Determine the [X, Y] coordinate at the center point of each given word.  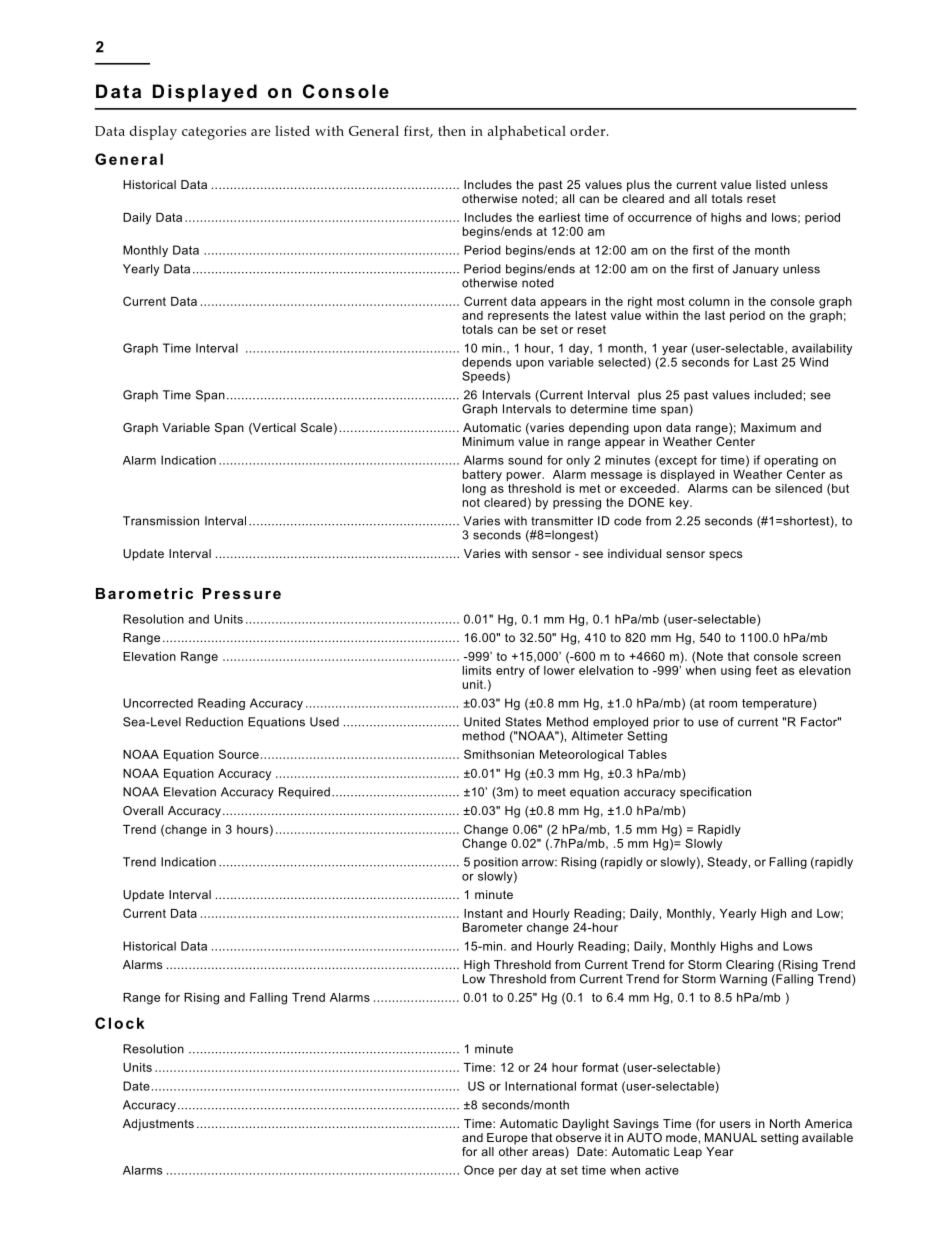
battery [482, 476]
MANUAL [731, 1137]
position [496, 863]
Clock [119, 1023]
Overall [143, 810]
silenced [798, 488]
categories [214, 133]
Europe [507, 1139]
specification [715, 793]
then [452, 130]
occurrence [660, 218]
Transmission [161, 521]
